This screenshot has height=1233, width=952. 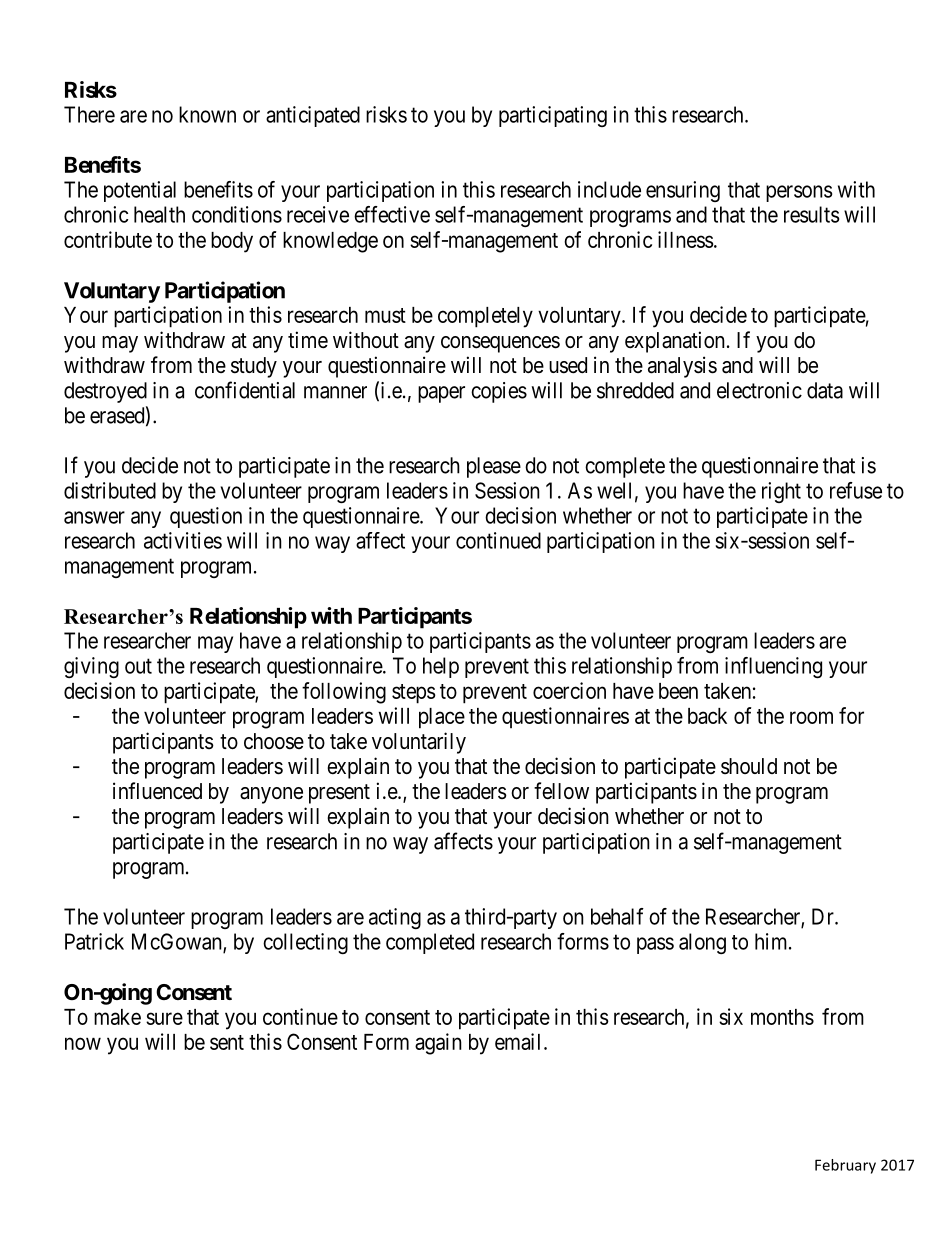 What do you see at coordinates (207, 114) in the screenshot?
I see `known` at bounding box center [207, 114].
